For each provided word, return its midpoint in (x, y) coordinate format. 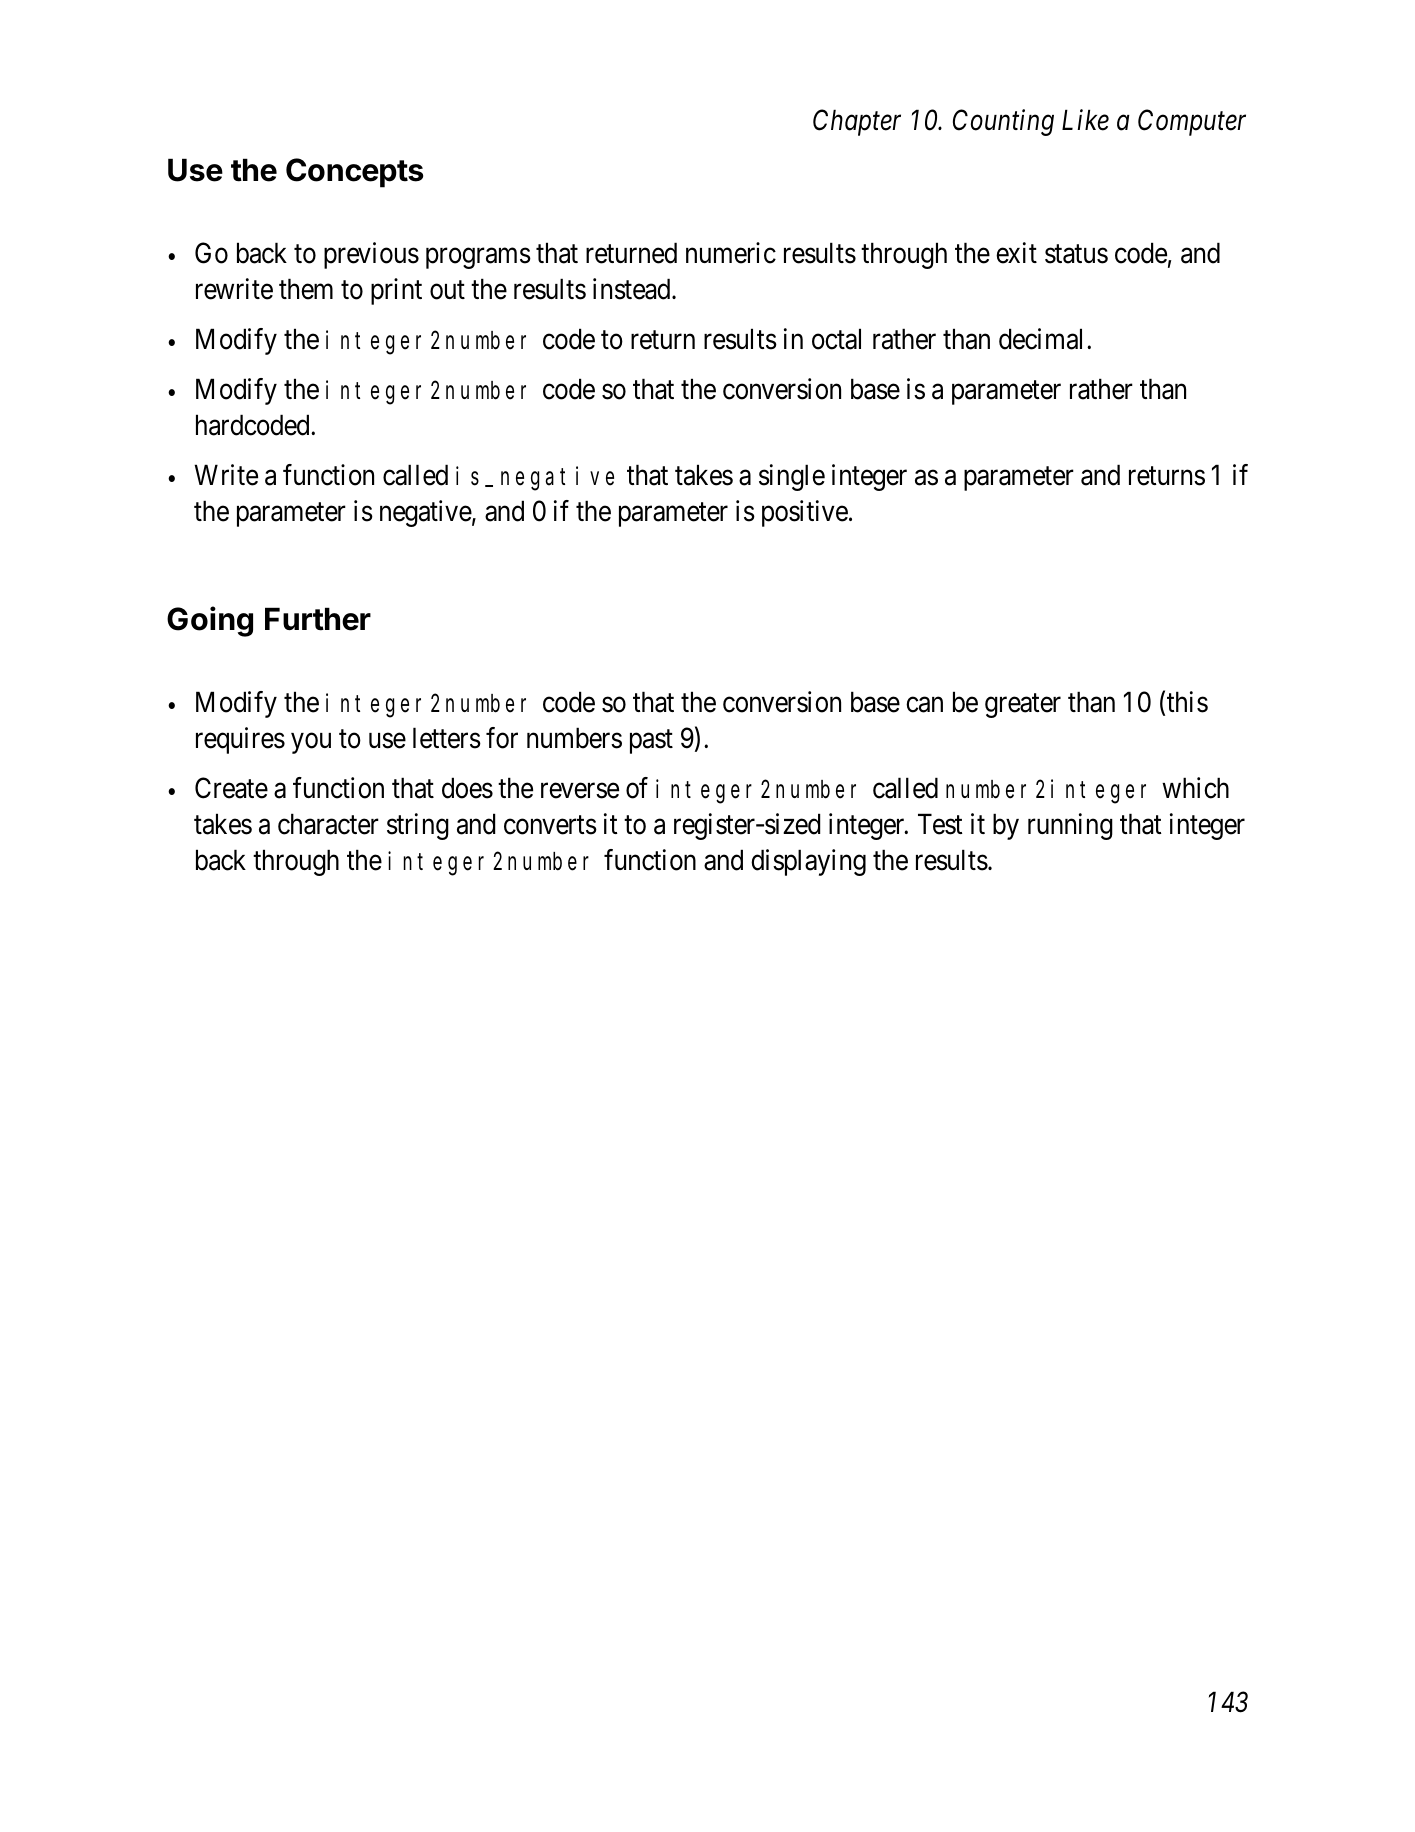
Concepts (354, 173)
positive (805, 513)
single (792, 477)
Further (318, 619)
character (328, 824)
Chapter (857, 122)
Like (1085, 120)
